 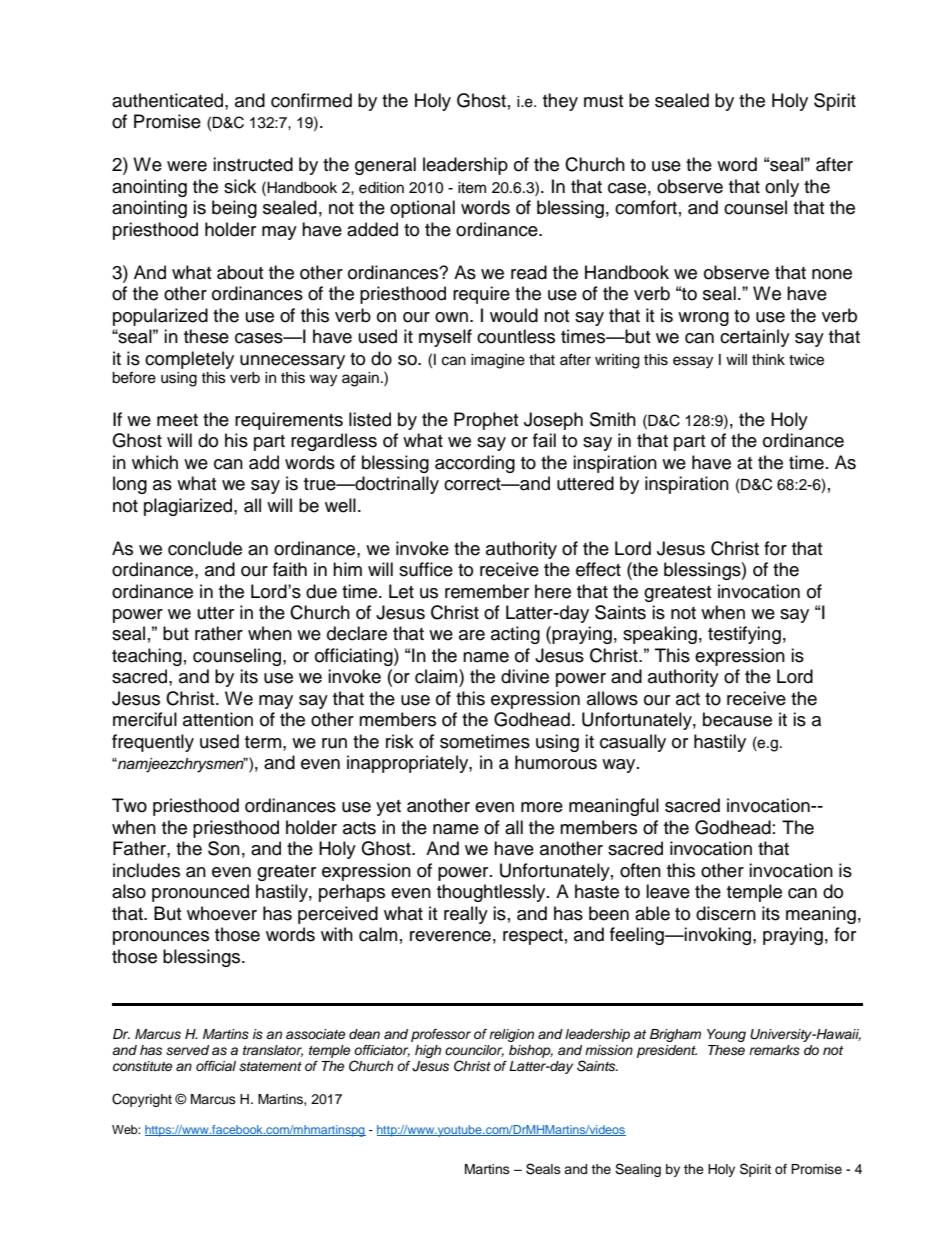 What do you see at coordinates (437, 676) in the document?
I see `claim` at bounding box center [437, 676].
